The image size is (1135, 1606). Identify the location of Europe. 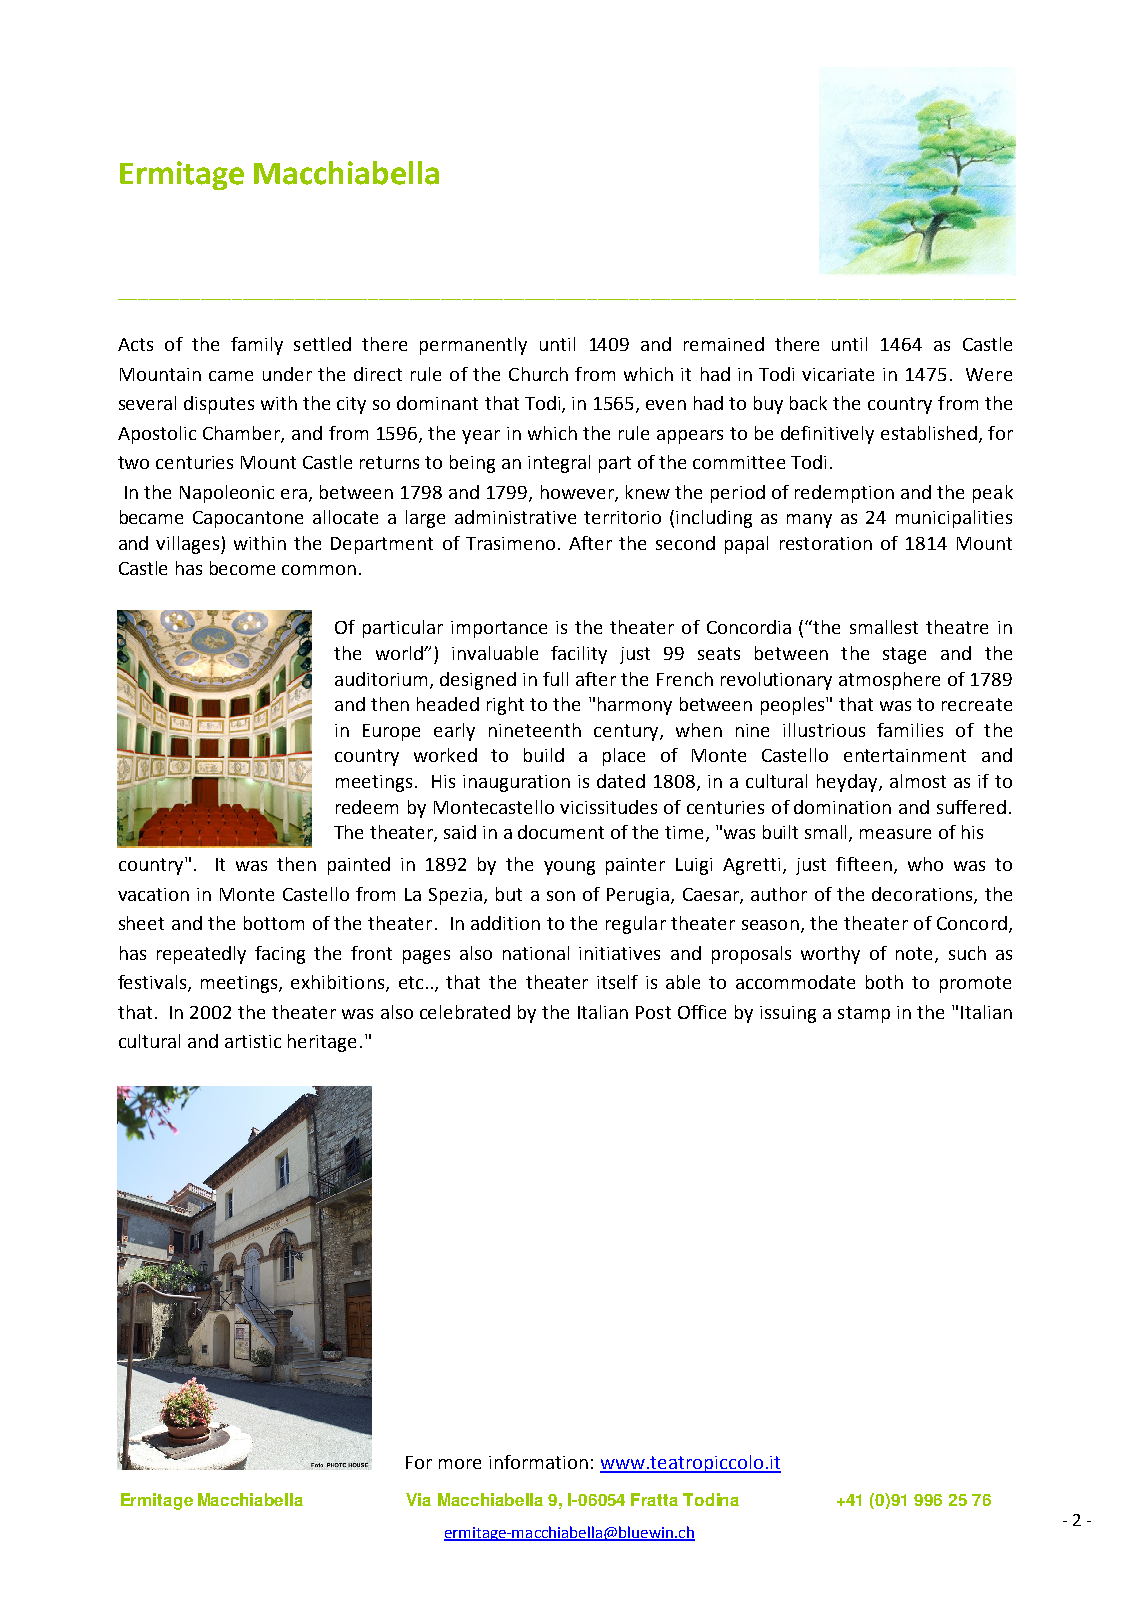
(391, 732).
